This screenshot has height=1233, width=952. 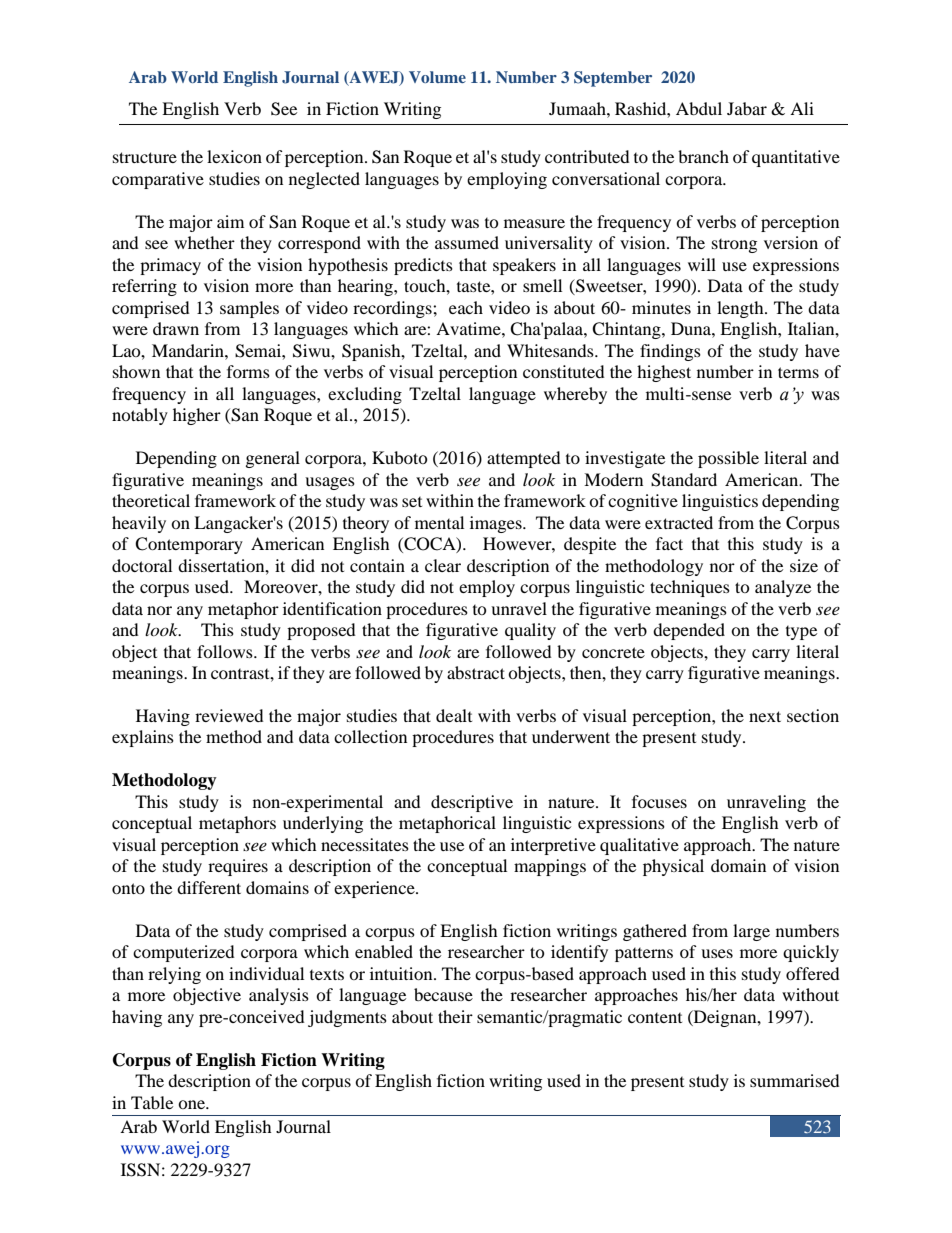 I want to click on Abdul, so click(x=699, y=108).
